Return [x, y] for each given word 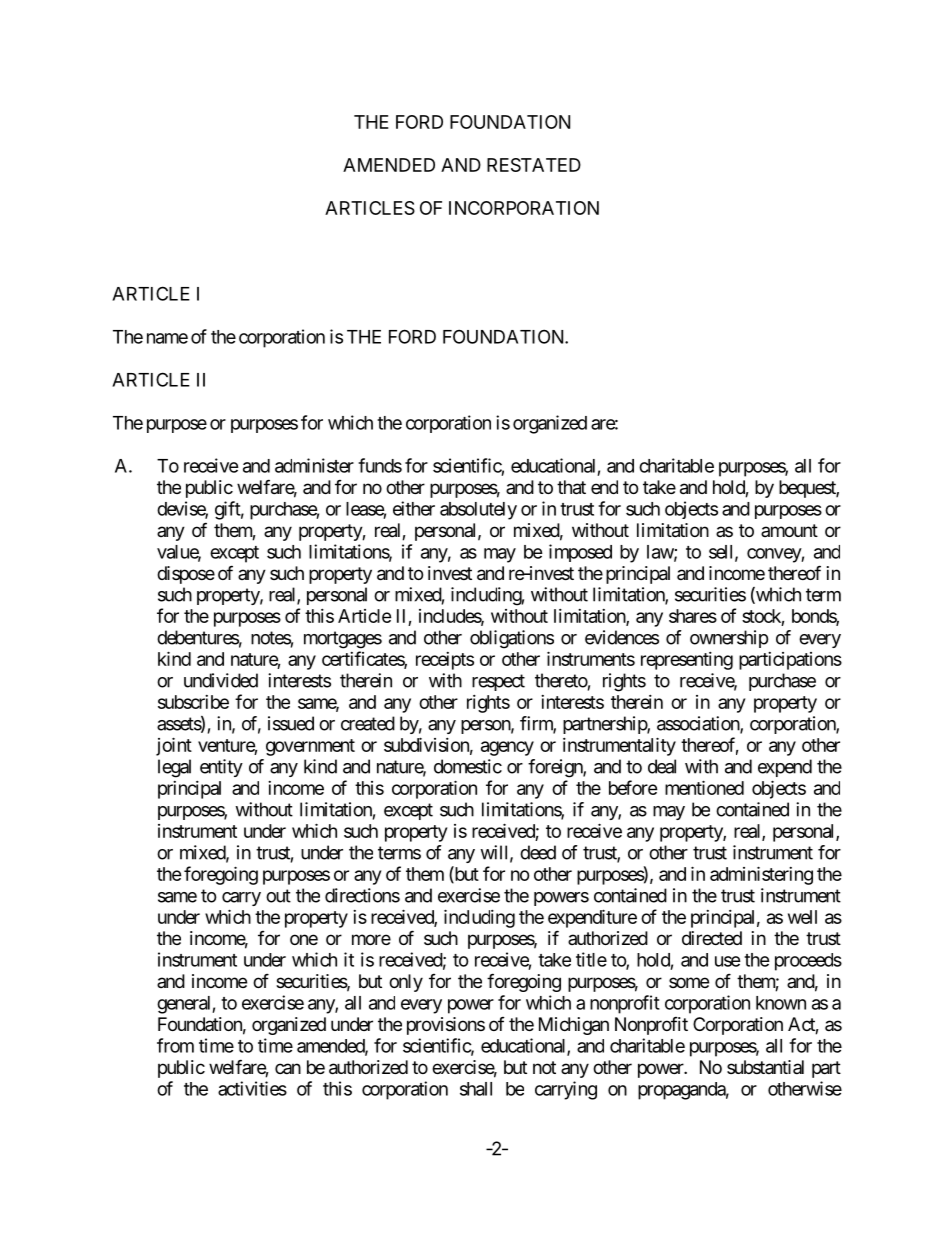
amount [789, 530]
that [571, 487]
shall [476, 1089]
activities [252, 1088]
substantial [765, 1067]
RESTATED [534, 165]
